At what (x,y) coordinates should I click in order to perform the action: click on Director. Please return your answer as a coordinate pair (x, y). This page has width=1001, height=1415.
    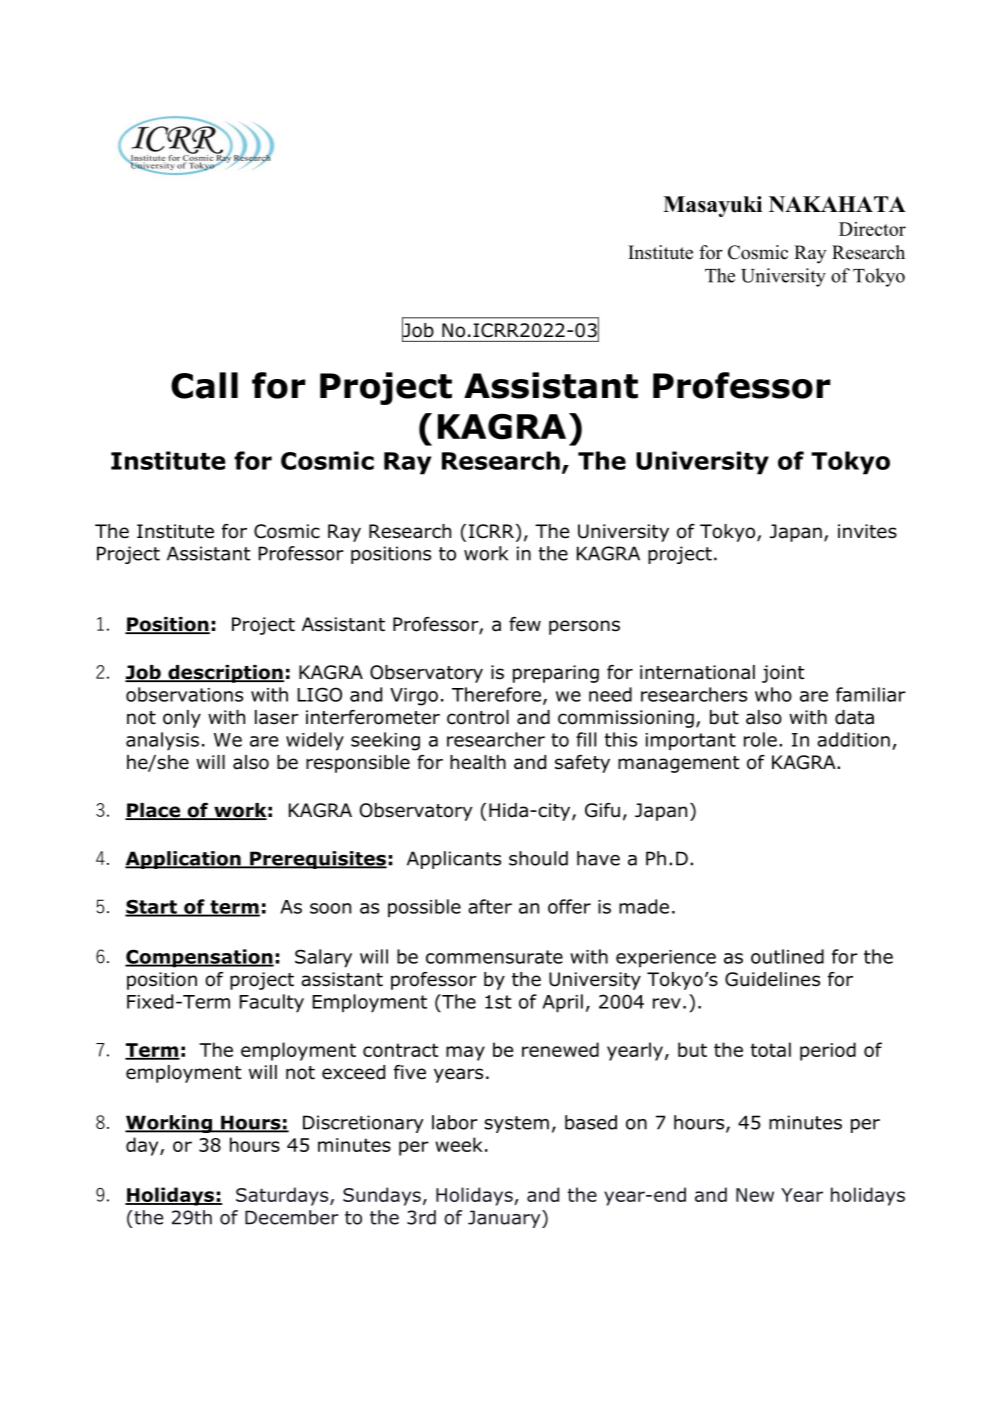
    Looking at the image, I should click on (872, 229).
